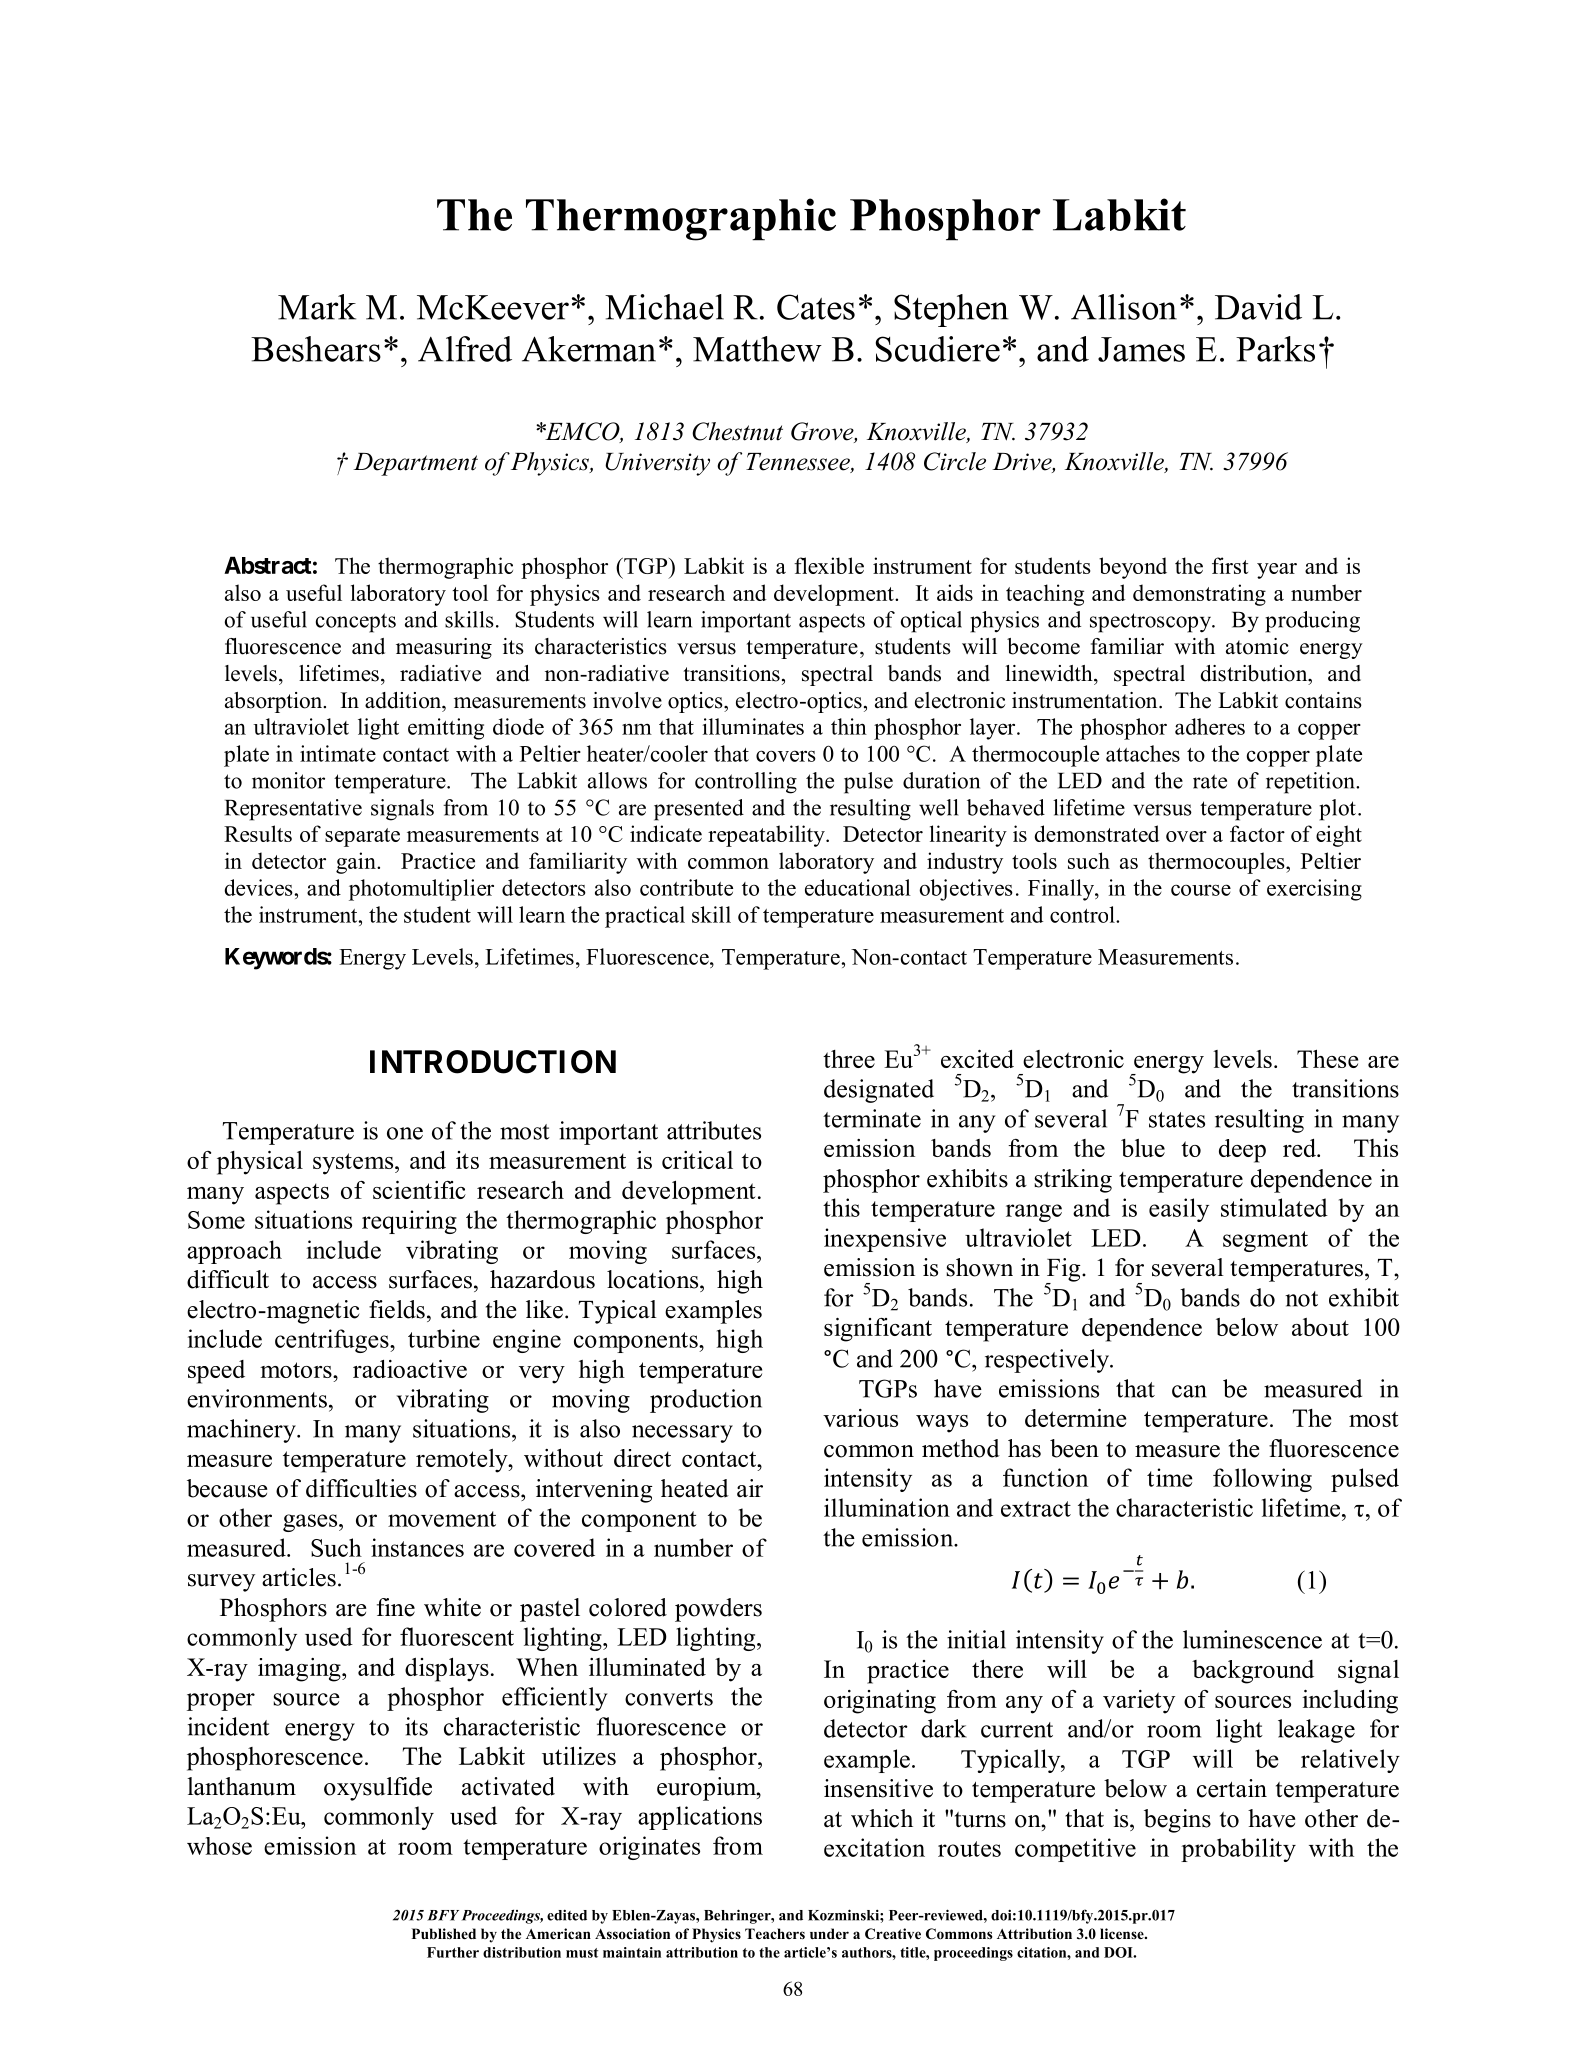  I want to click on course, so click(1201, 890).
